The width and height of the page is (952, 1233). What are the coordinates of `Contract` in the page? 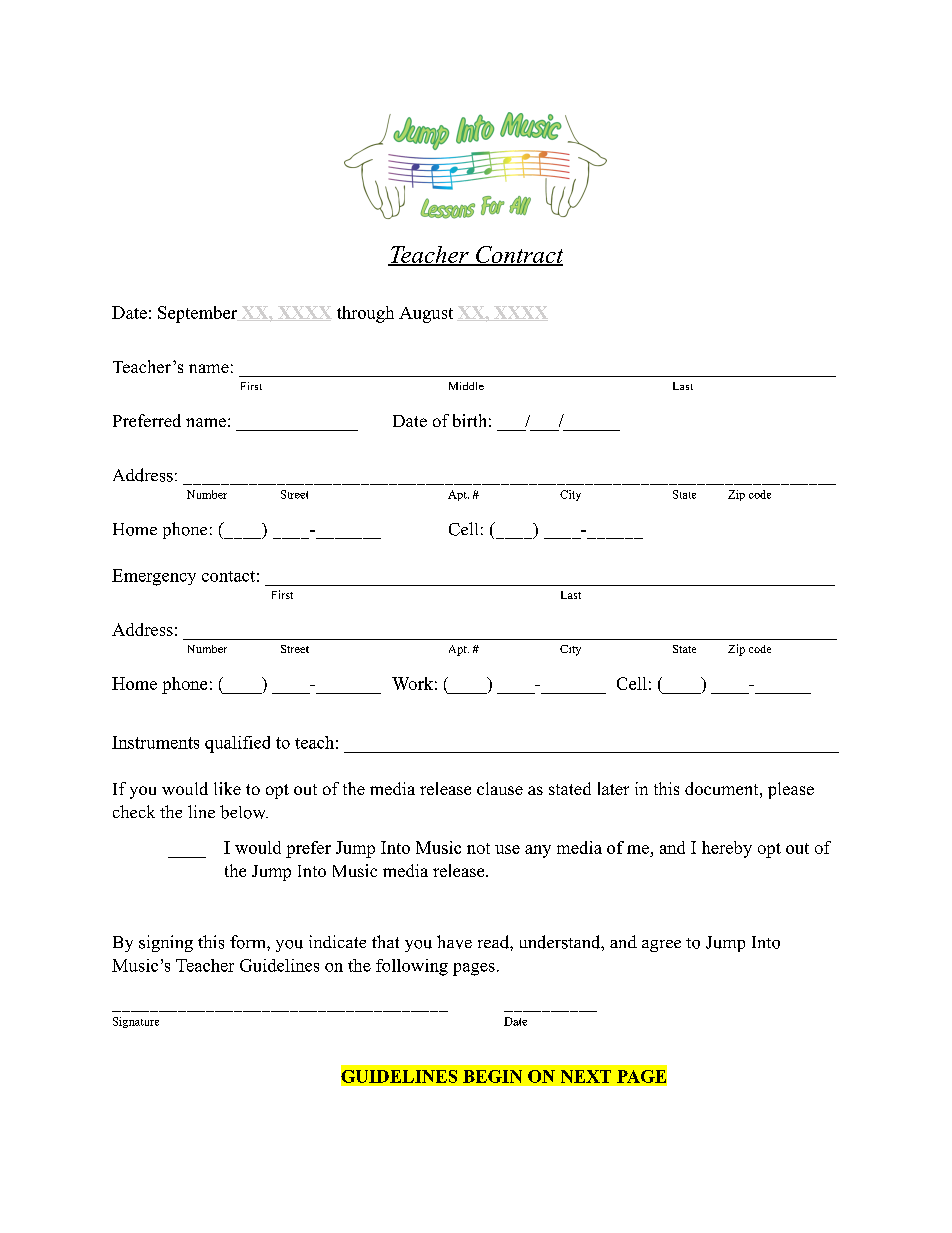 It's located at (518, 256).
